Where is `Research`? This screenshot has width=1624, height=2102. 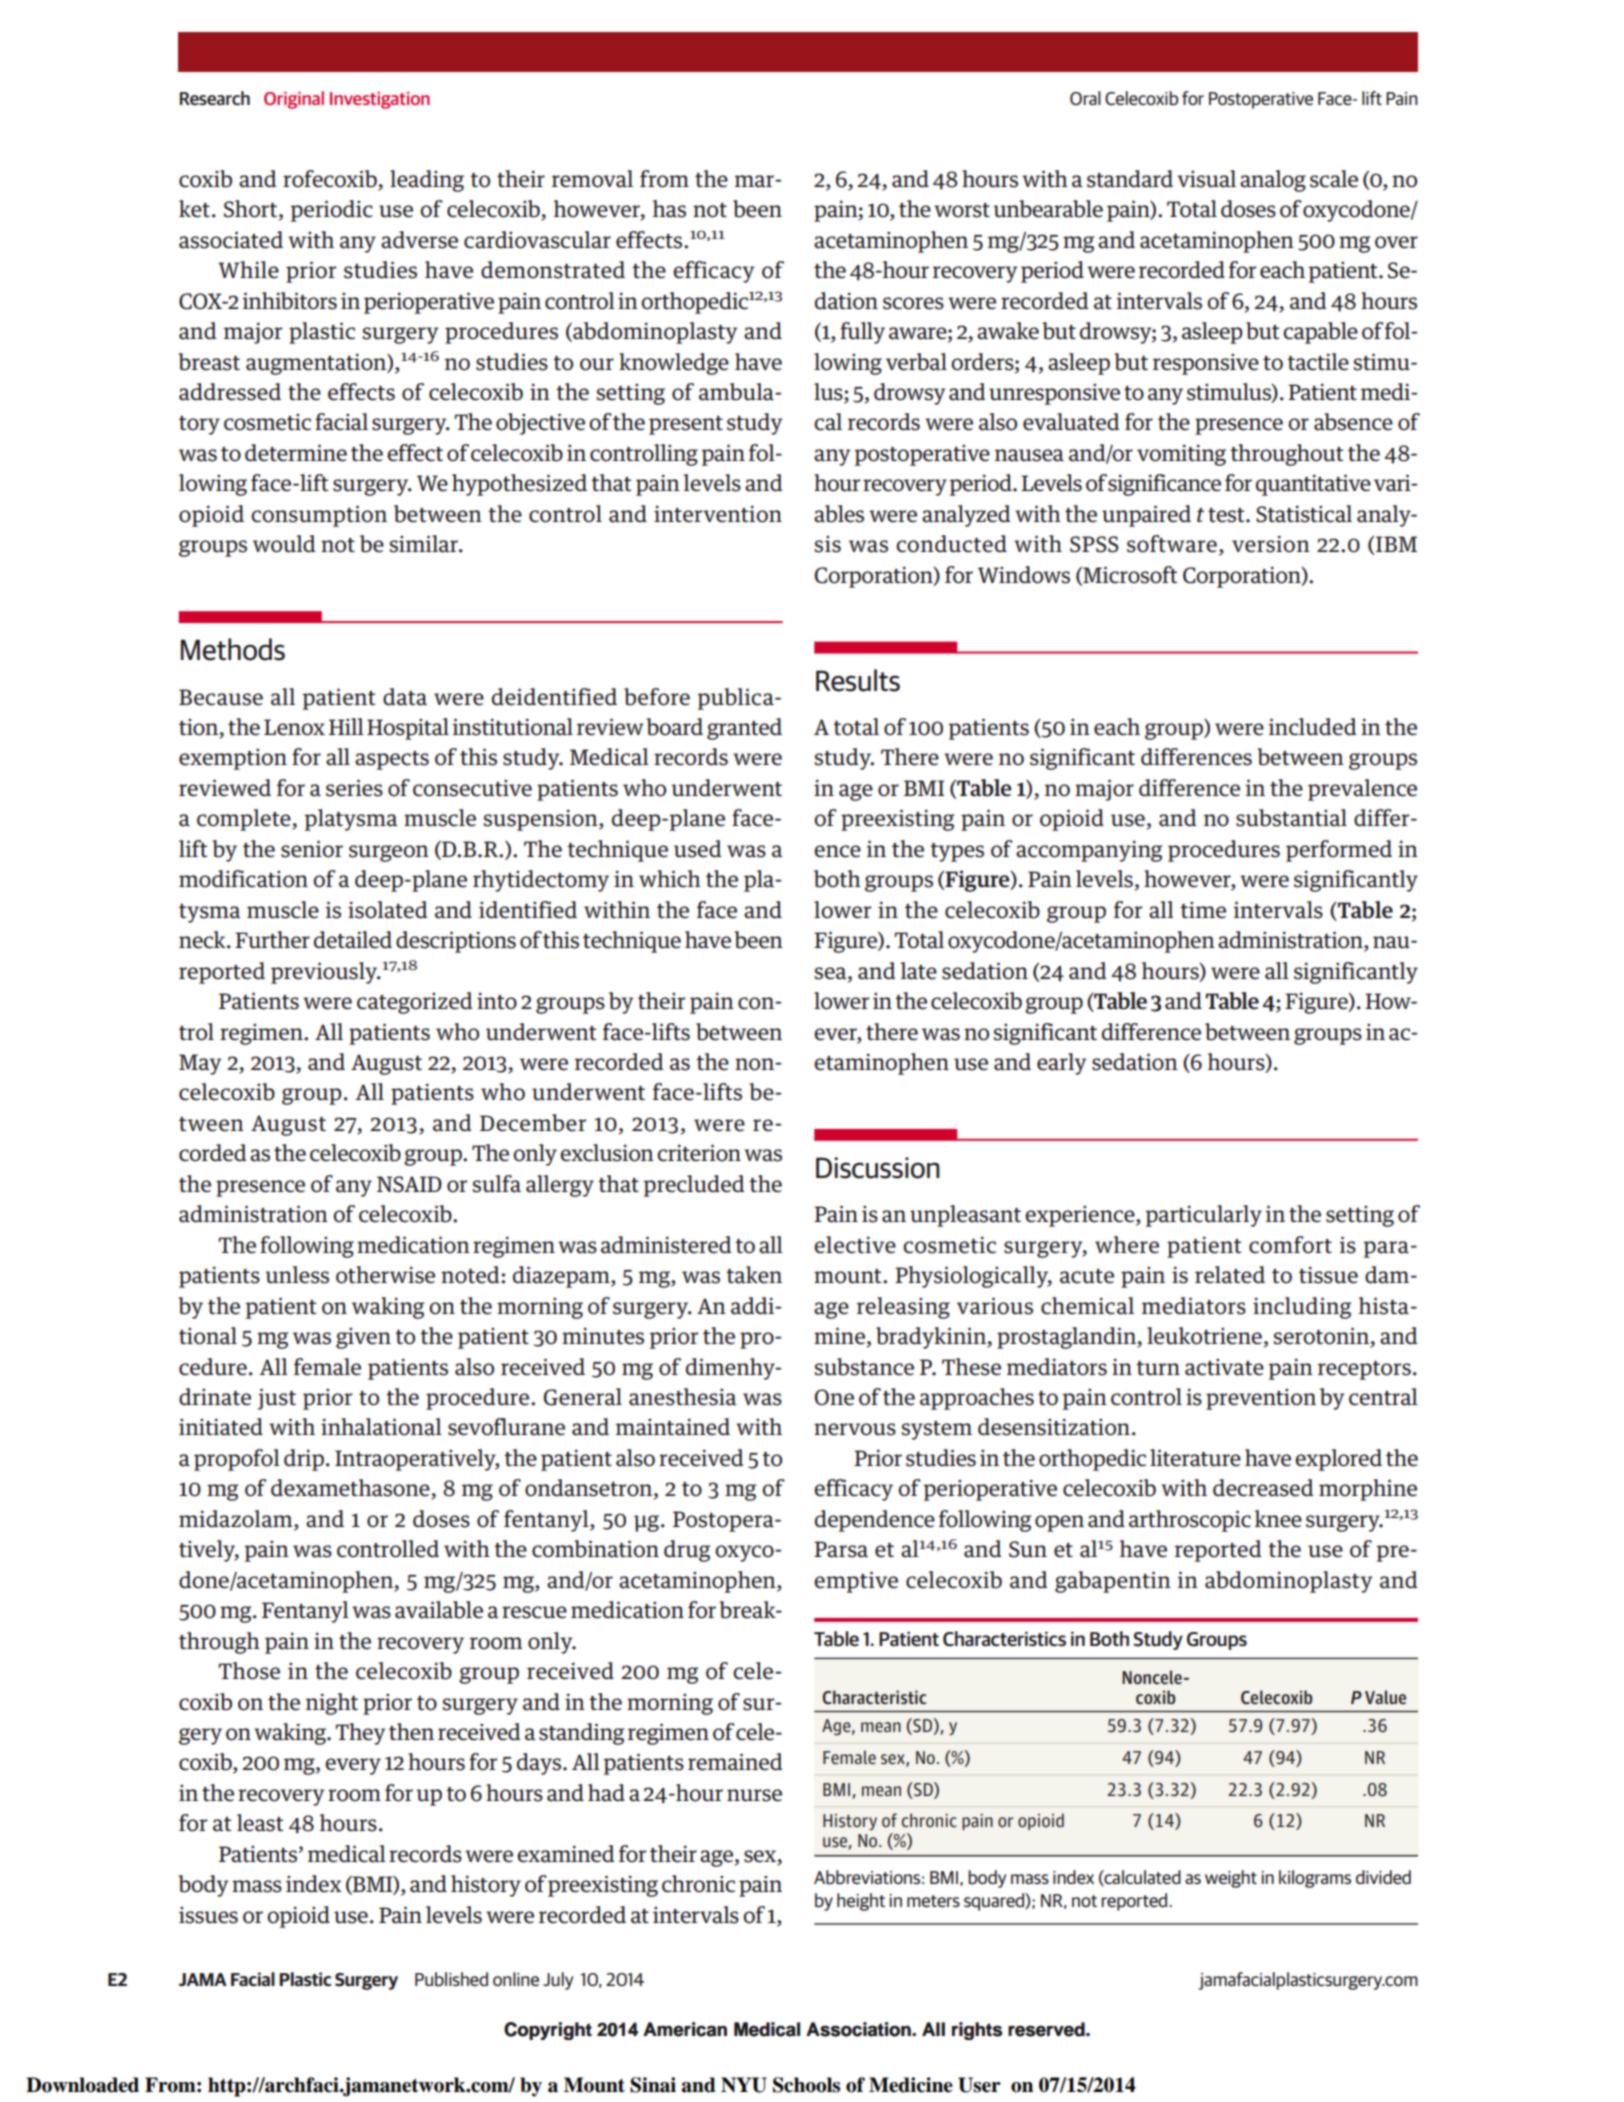
Research is located at coordinates (215, 98).
